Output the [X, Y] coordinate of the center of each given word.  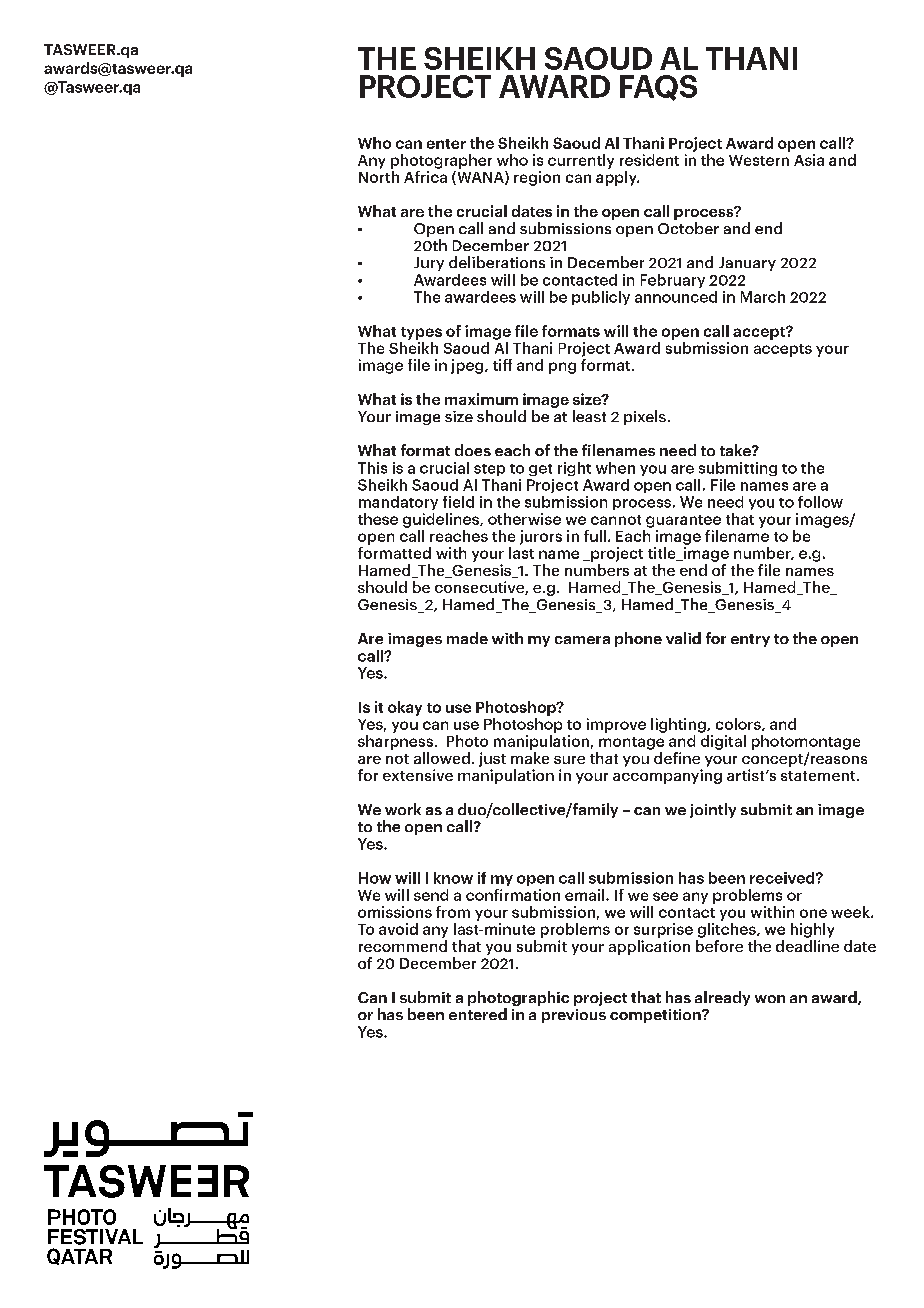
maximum [481, 399]
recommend [403, 946]
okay [405, 708]
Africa [425, 175]
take [736, 450]
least [589, 416]
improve [616, 725]
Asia [809, 160]
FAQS [658, 88]
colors [739, 724]
